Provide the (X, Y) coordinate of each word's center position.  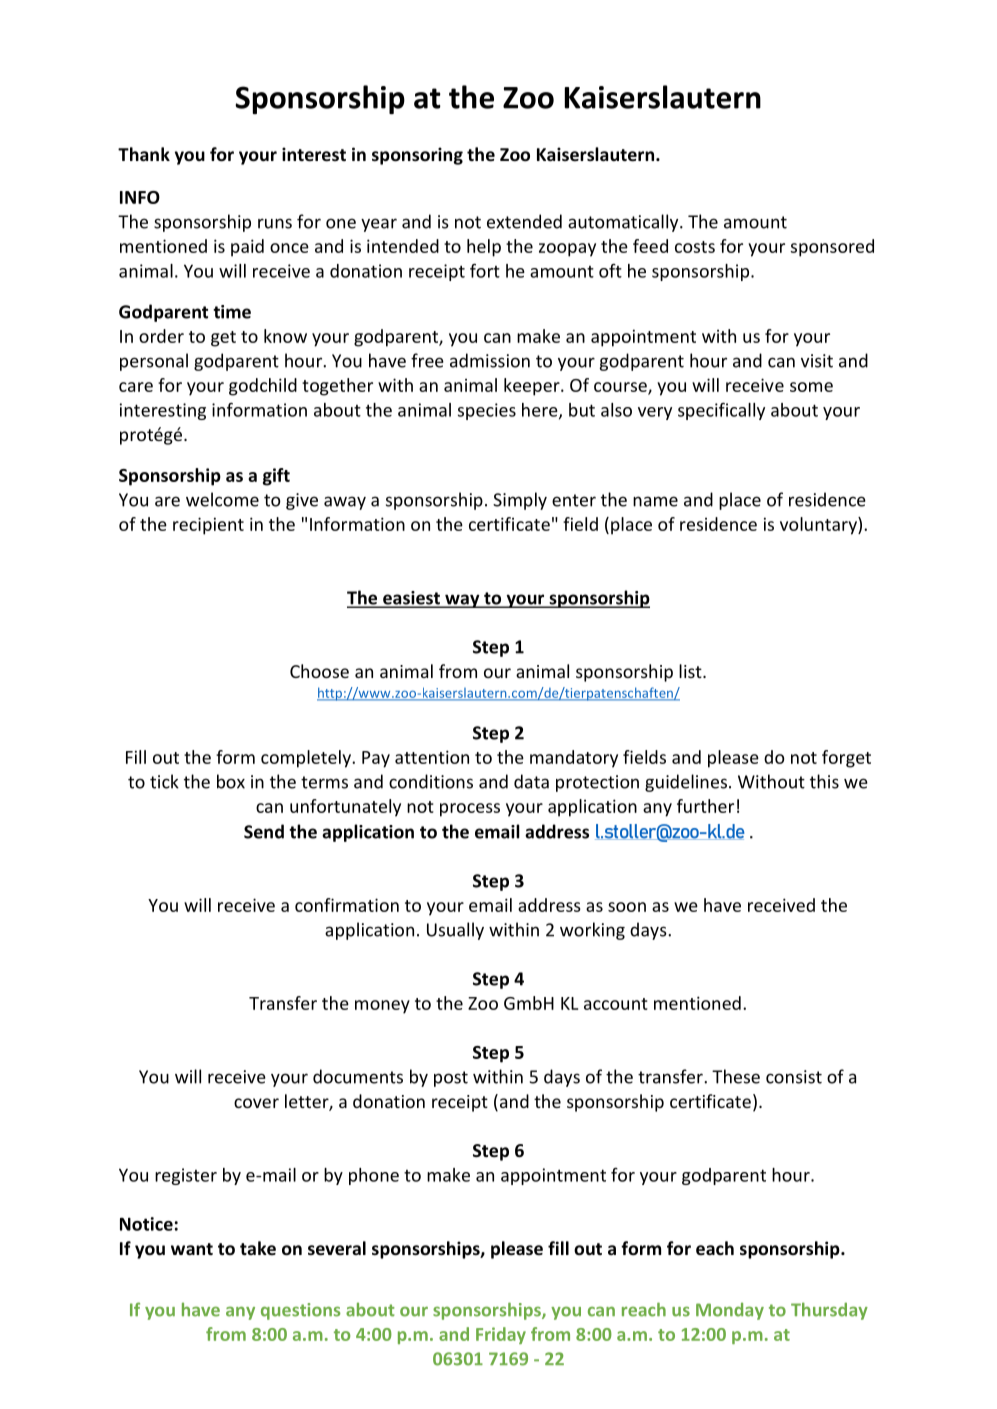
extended (524, 221)
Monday (730, 1311)
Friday (501, 1335)
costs (695, 247)
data (531, 781)
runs (275, 223)
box (231, 781)
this (824, 781)
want (192, 1249)
